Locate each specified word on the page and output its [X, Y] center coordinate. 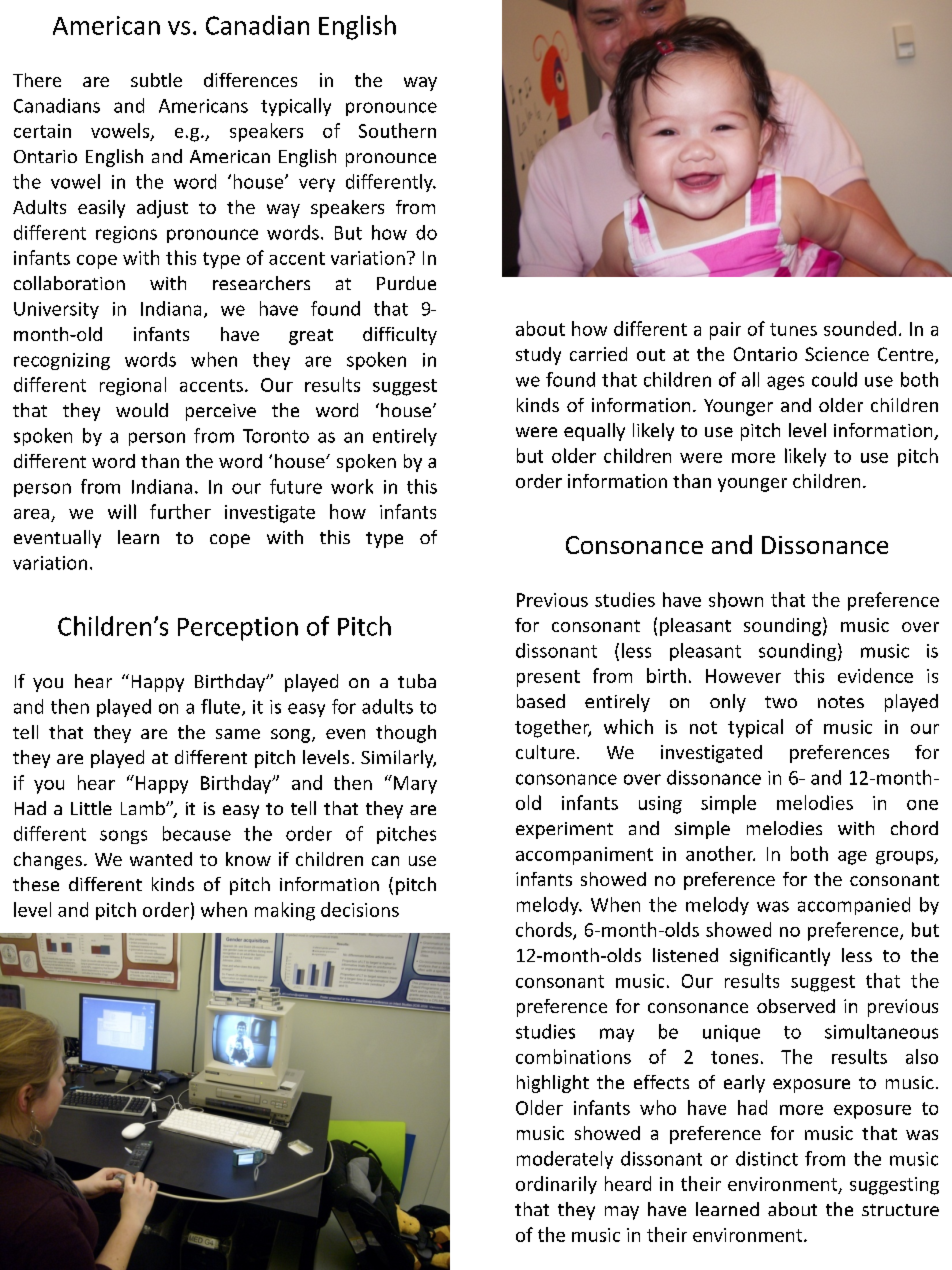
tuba [417, 681]
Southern [397, 130]
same [238, 734]
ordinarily [556, 1185]
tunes [793, 329]
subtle [156, 80]
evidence [875, 675]
